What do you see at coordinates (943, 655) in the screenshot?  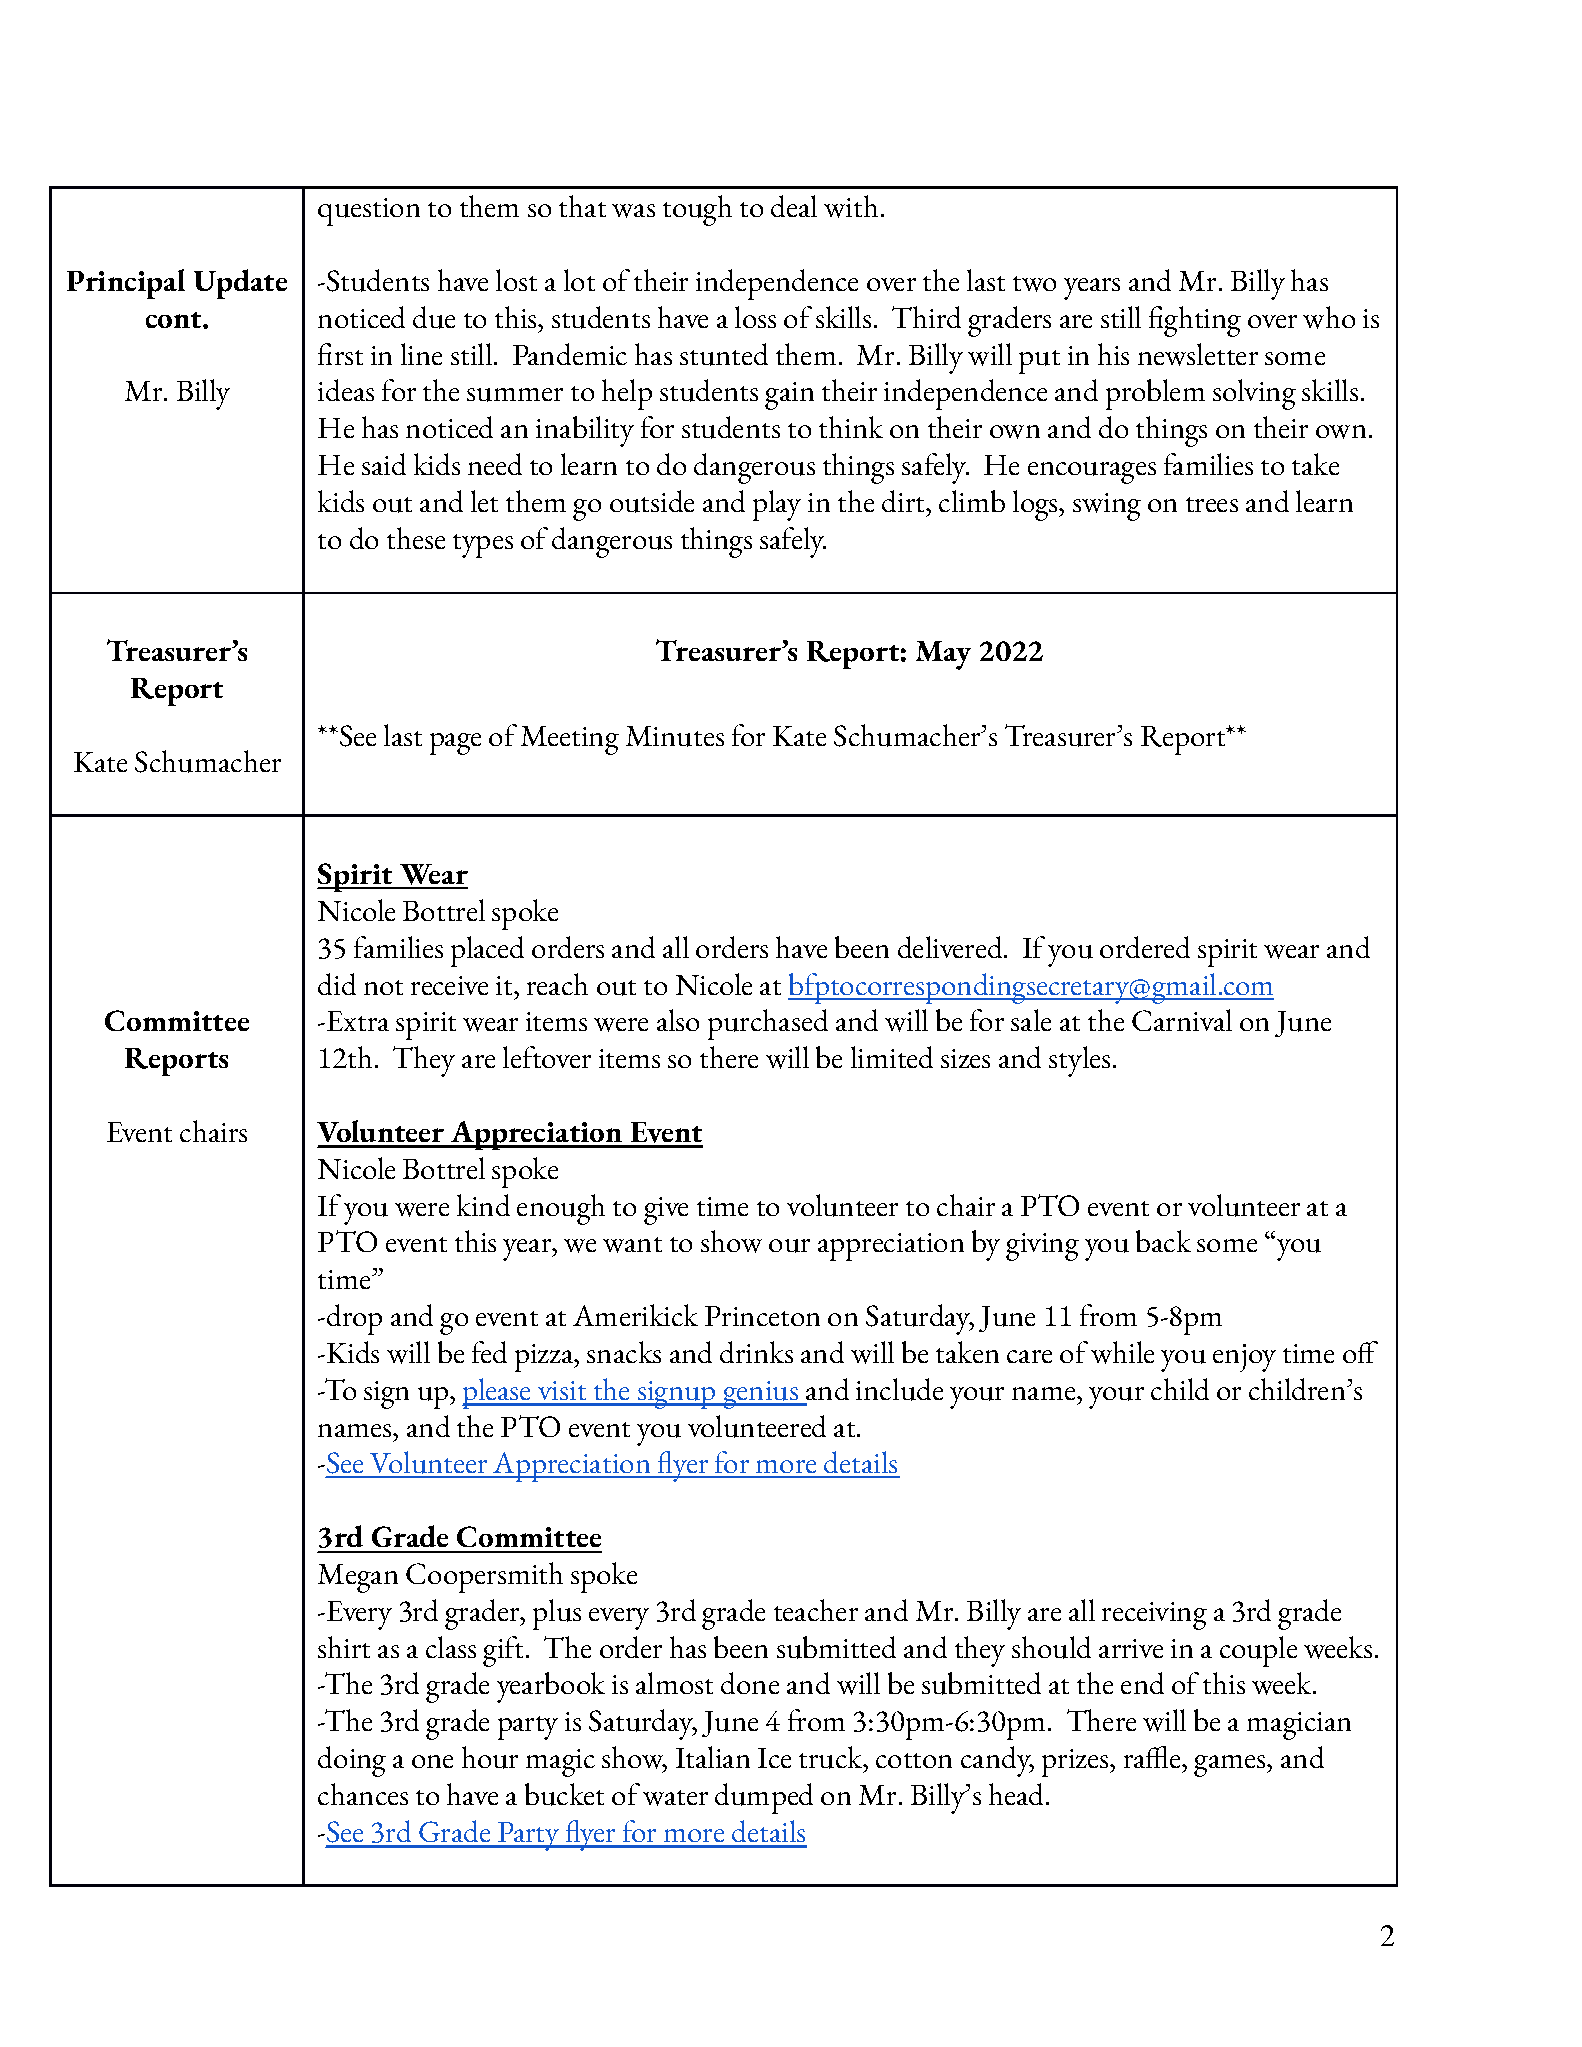 I see `May` at bounding box center [943, 655].
